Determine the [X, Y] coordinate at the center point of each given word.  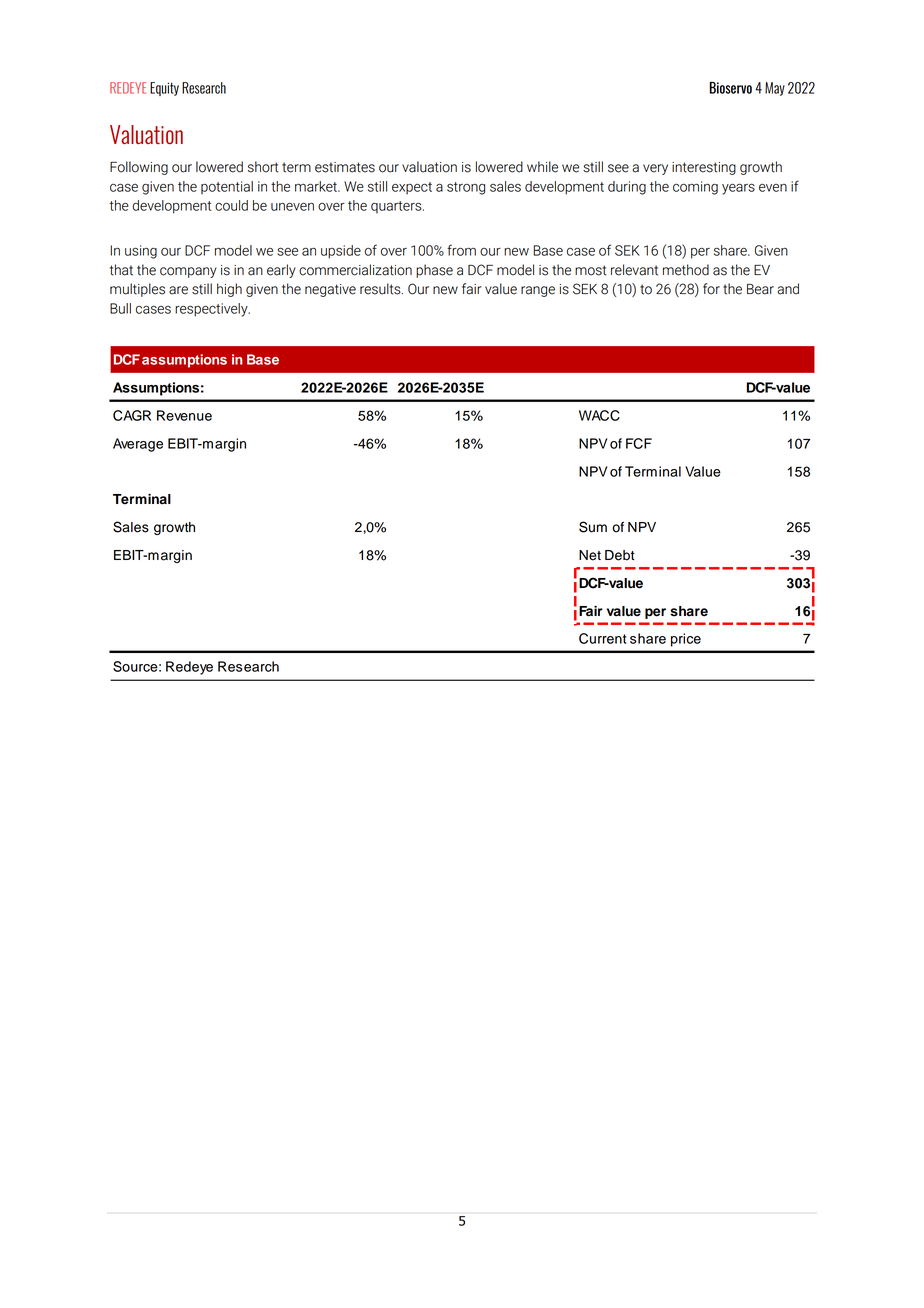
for [711, 289]
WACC [599, 415]
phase [434, 271]
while [542, 167]
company [188, 272]
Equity [164, 89]
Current [602, 638]
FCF [639, 443]
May [775, 89]
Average [138, 445]
